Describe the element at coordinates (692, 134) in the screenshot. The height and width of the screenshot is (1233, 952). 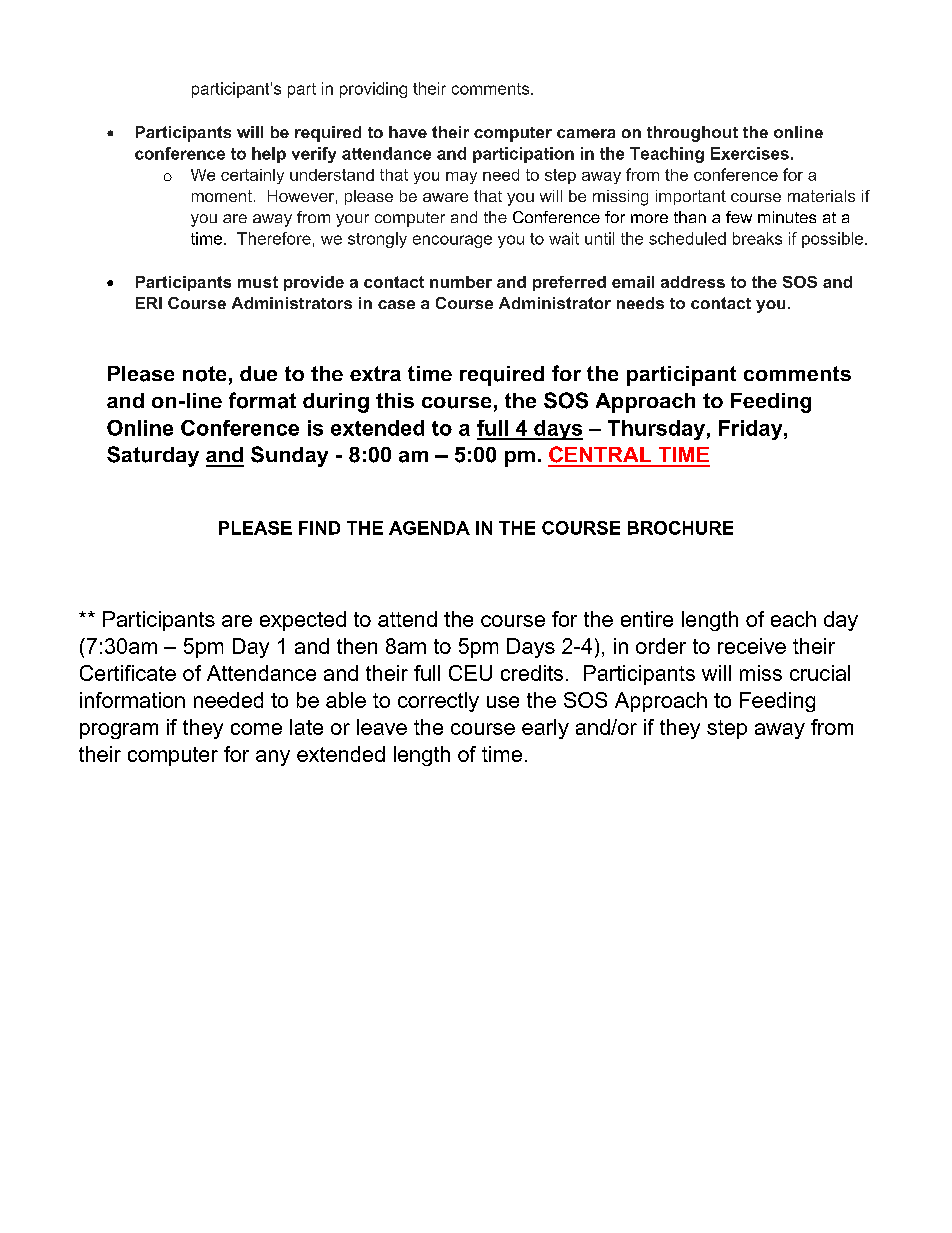
I see `throughout` at that location.
